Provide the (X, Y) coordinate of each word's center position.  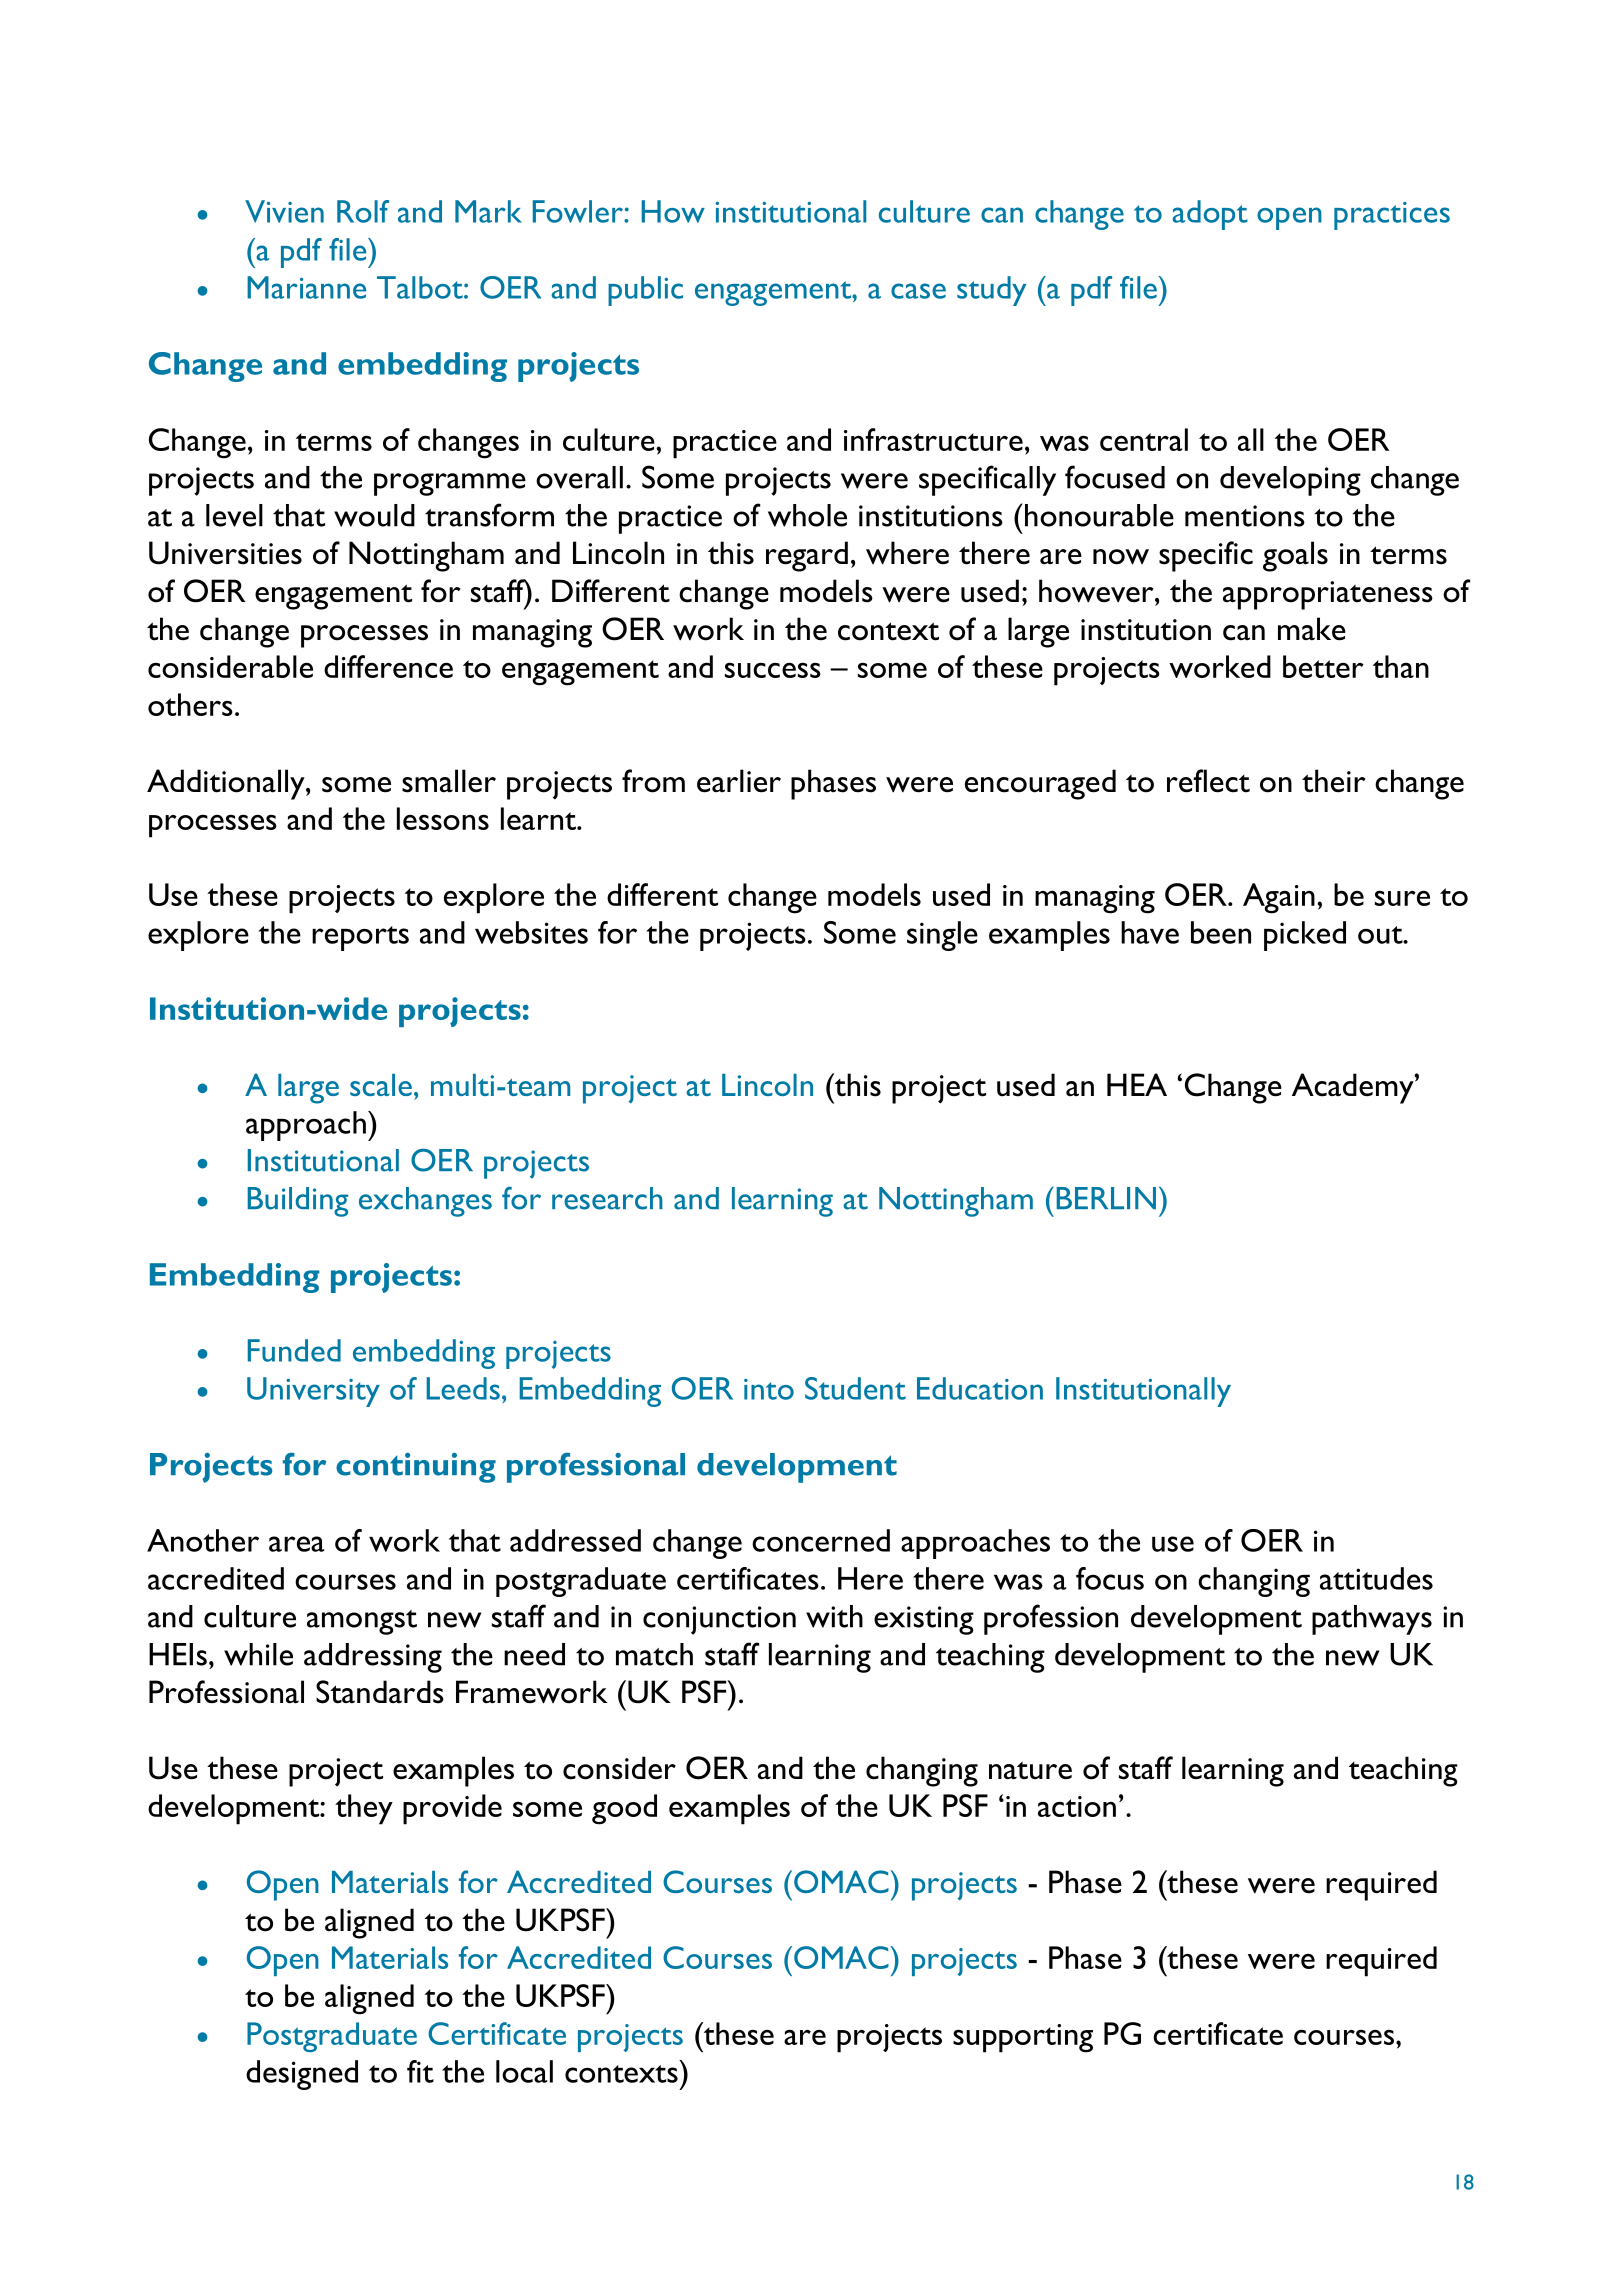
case (918, 291)
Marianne (306, 287)
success (773, 670)
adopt (1210, 215)
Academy (1354, 1088)
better (1323, 666)
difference (388, 666)
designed (302, 2075)
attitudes (1376, 1578)
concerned (821, 1540)
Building (298, 1202)
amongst (362, 1622)
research (607, 1198)
